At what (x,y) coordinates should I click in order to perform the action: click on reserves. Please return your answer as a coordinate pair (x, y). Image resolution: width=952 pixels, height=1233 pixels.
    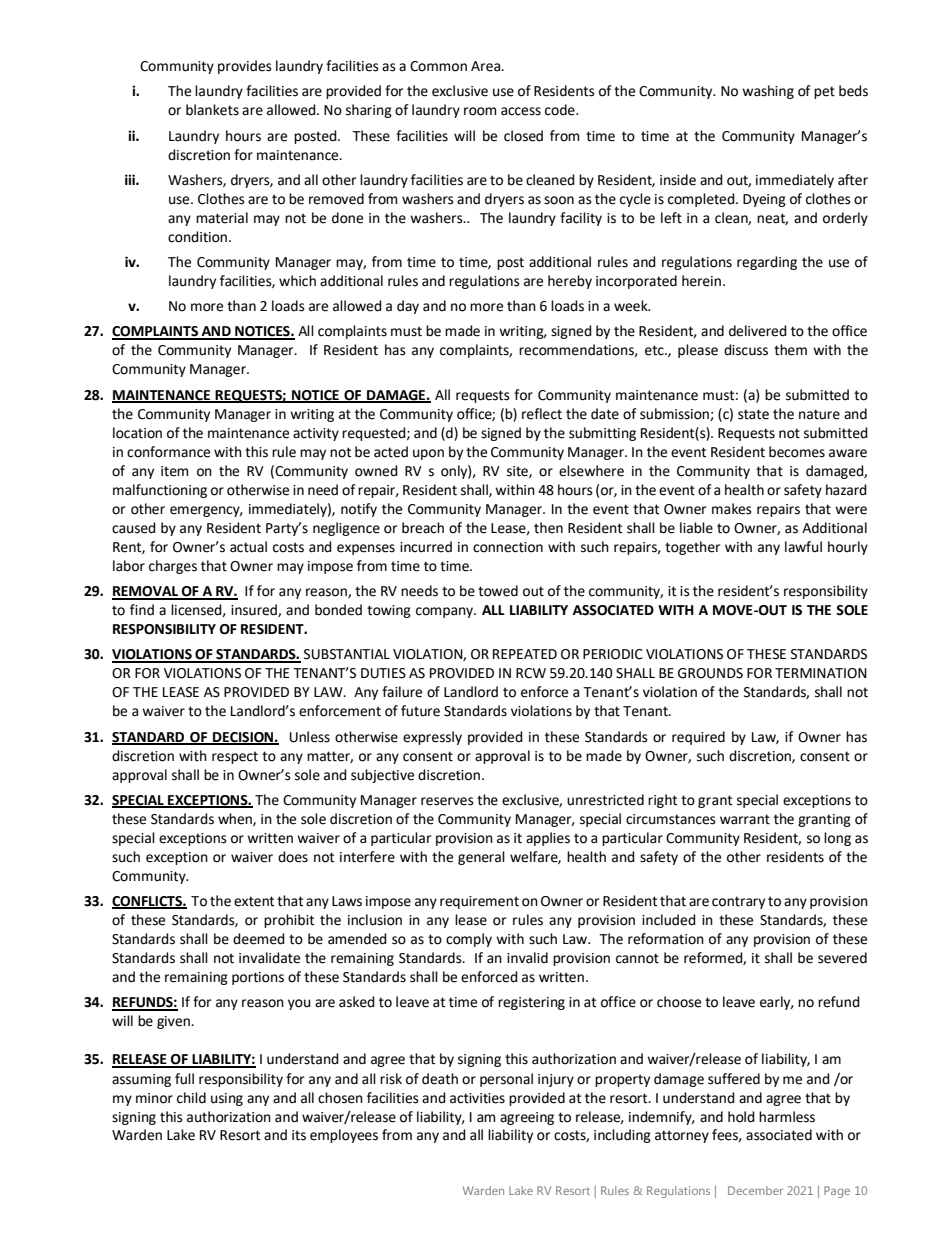
    Looking at the image, I should click on (447, 801).
